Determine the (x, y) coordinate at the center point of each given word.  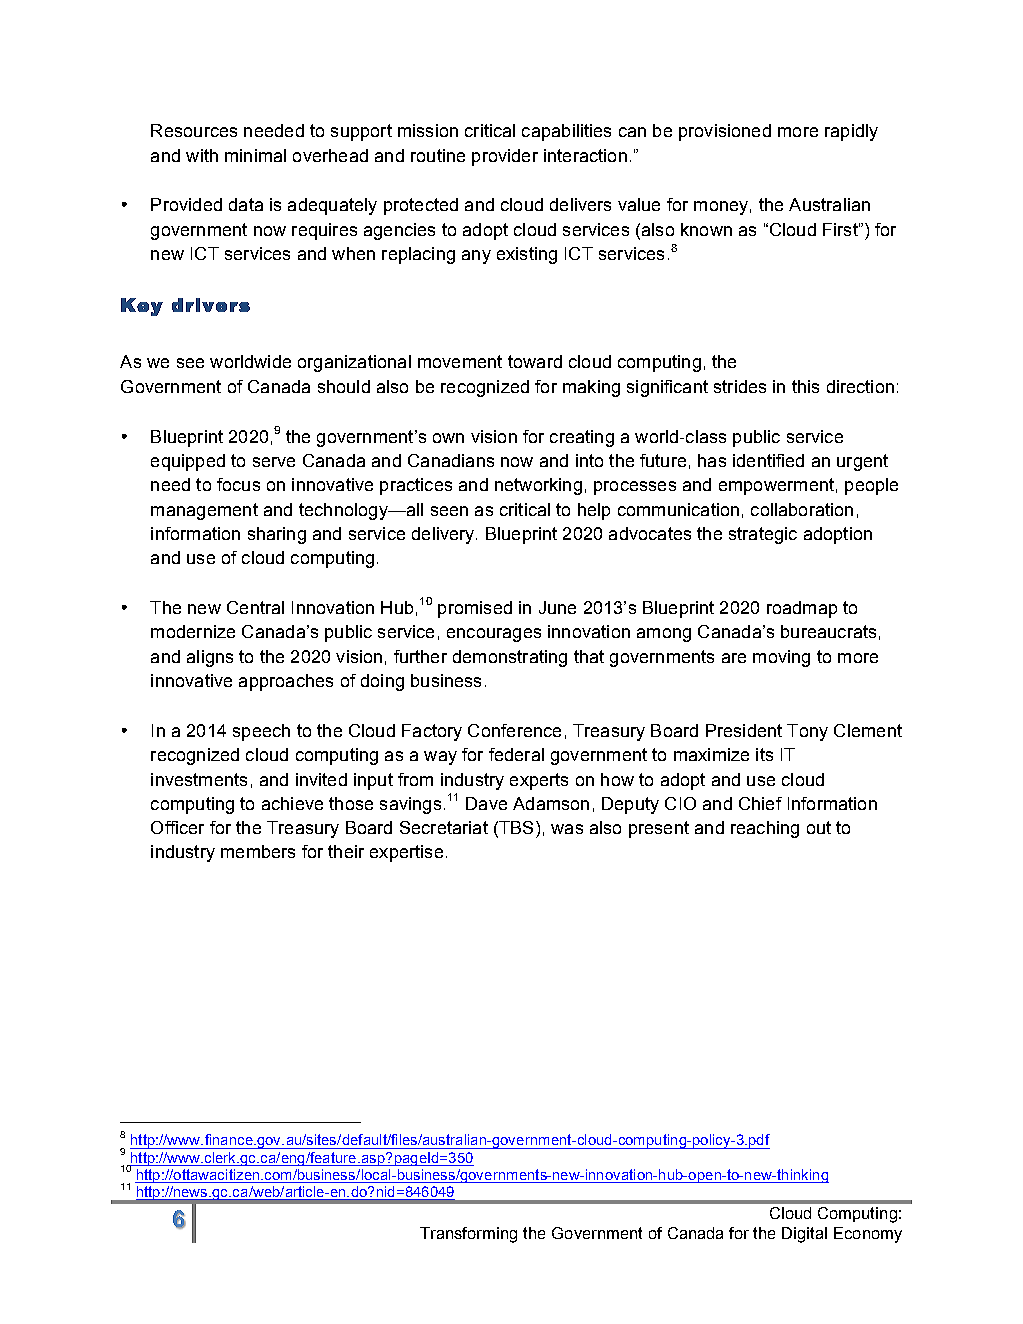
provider (505, 157)
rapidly (851, 132)
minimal (255, 155)
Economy (868, 1235)
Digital (804, 1235)
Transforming (468, 1235)
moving (781, 658)
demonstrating (510, 658)
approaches (286, 682)
